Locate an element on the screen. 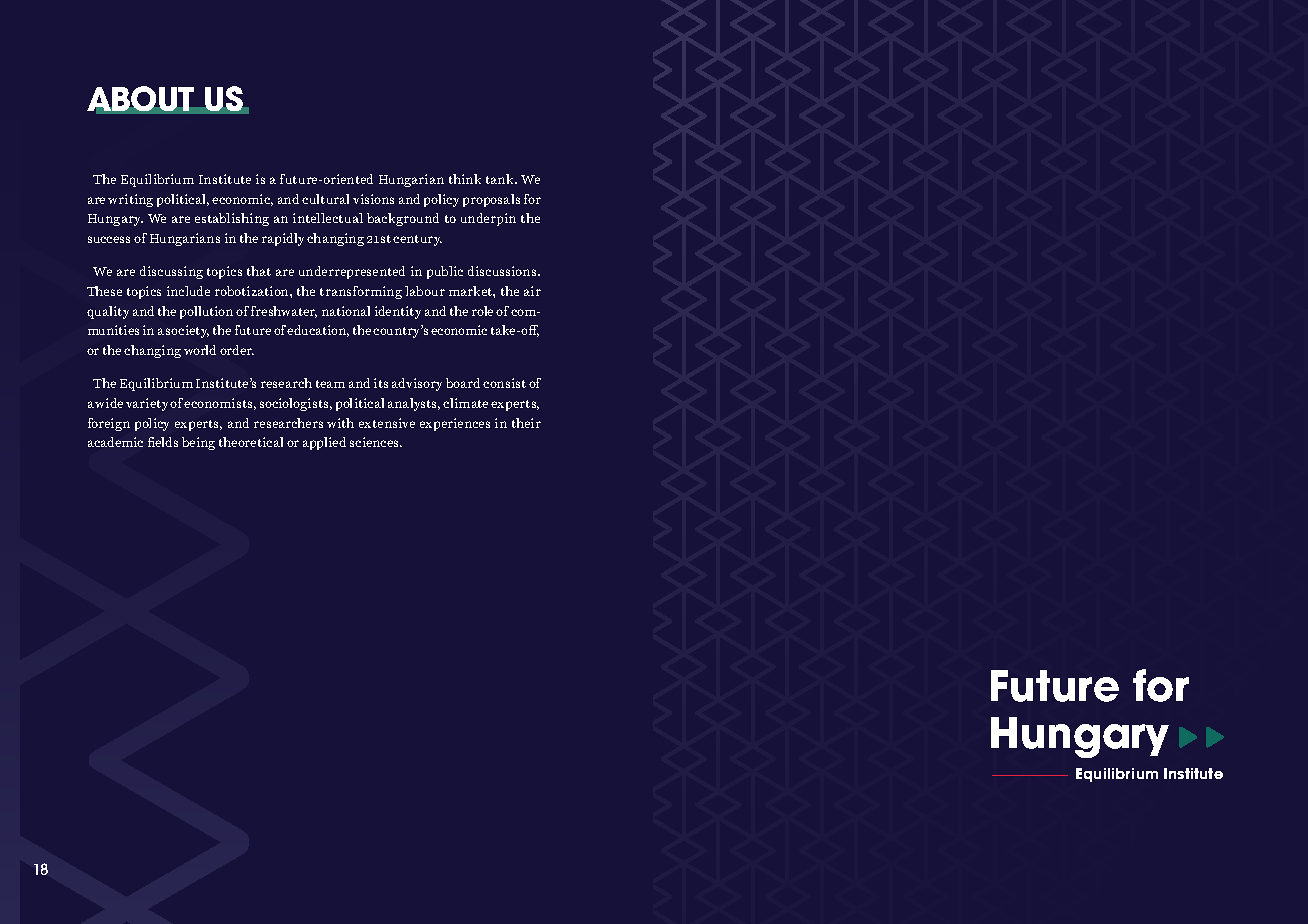  writing is located at coordinates (130, 200).
